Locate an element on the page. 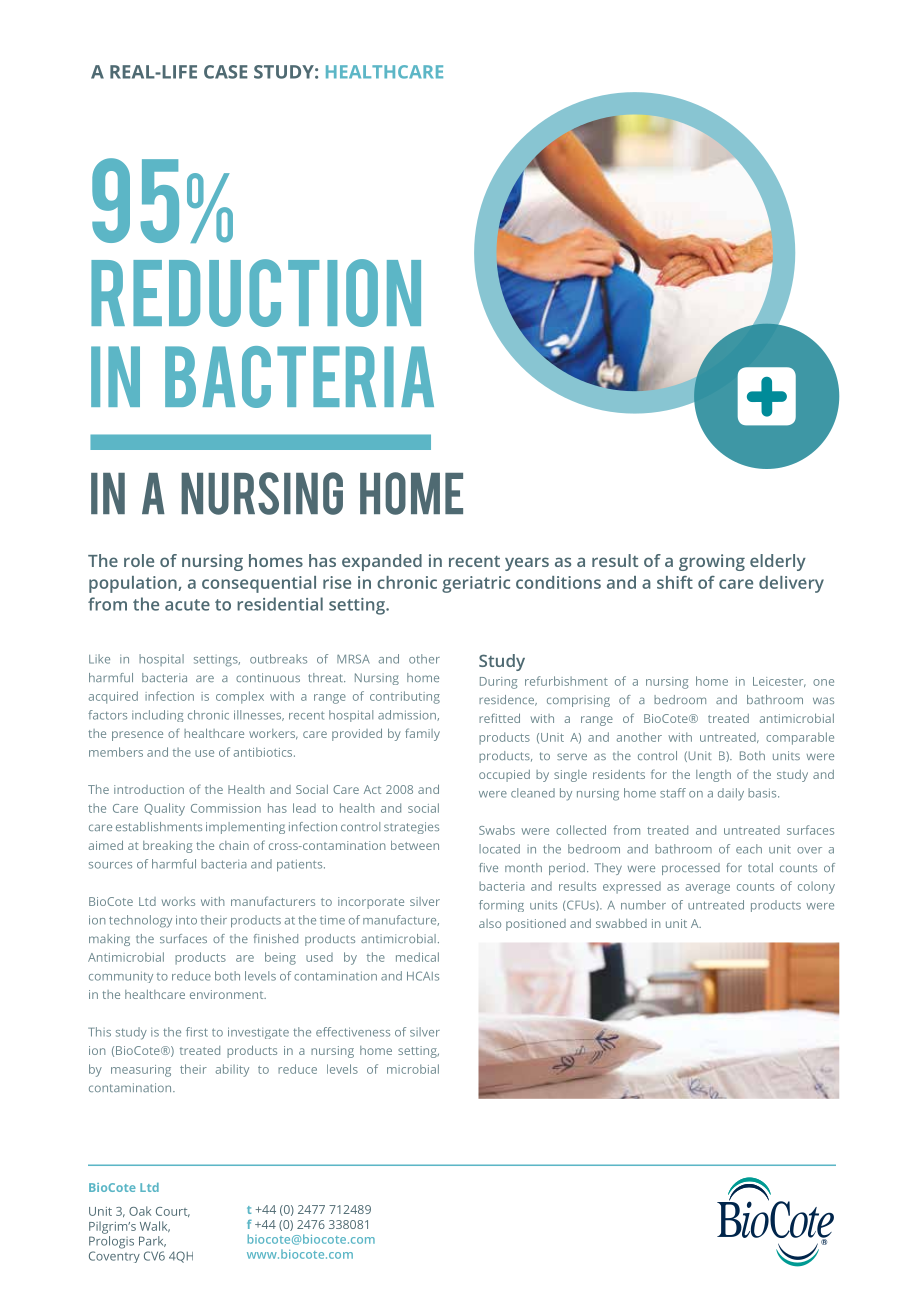 The width and height of the image is (924, 1308). Leicester is located at coordinates (779, 682).
